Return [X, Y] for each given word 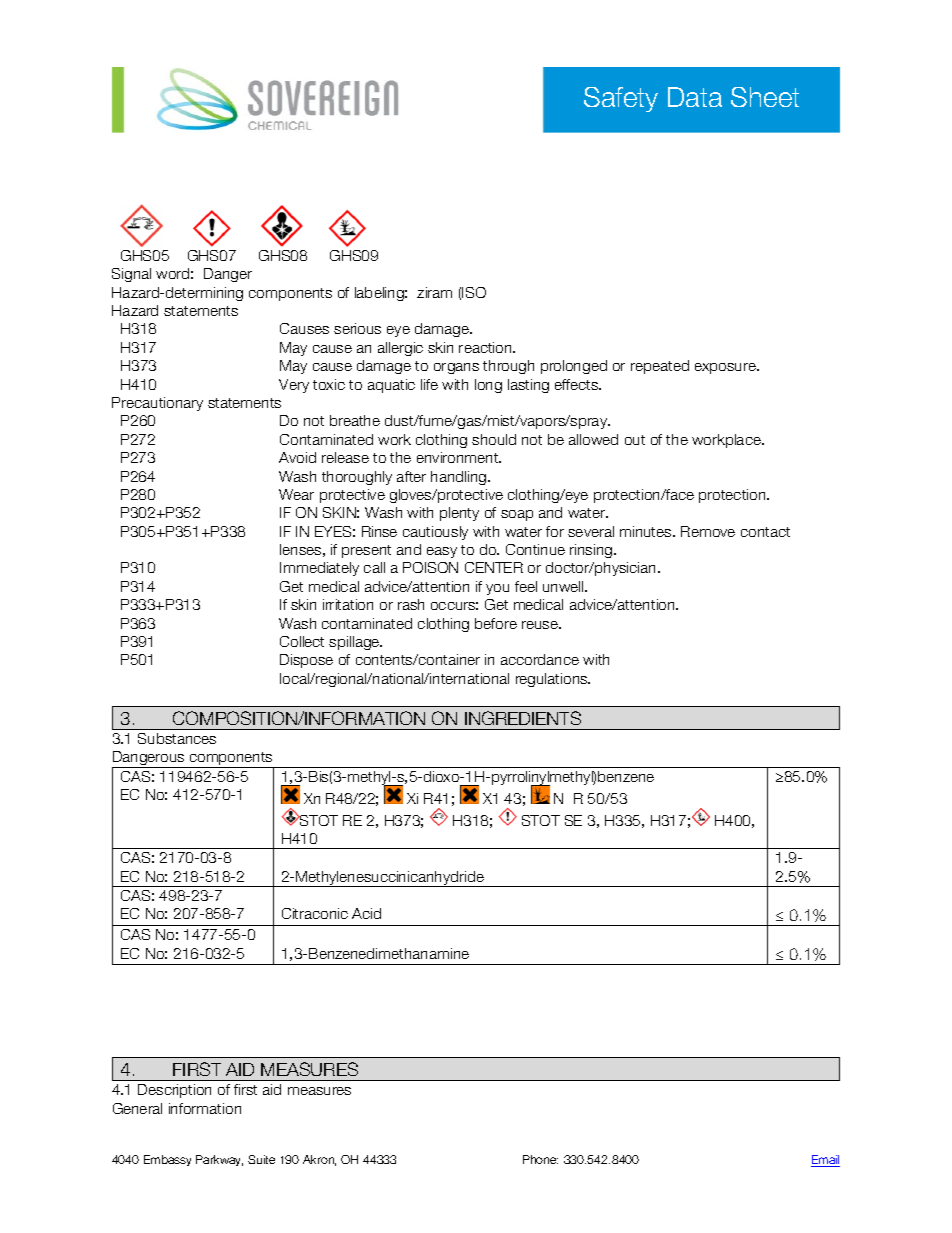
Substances [177, 738]
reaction [486, 347]
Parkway [219, 1160]
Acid [366, 913]
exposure [726, 368]
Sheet [765, 97]
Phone [540, 1159]
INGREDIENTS [523, 718]
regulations [553, 680]
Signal [131, 275]
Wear [296, 494]
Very [294, 386]
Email [825, 1161]
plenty [459, 514]
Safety [621, 99]
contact [765, 532]
